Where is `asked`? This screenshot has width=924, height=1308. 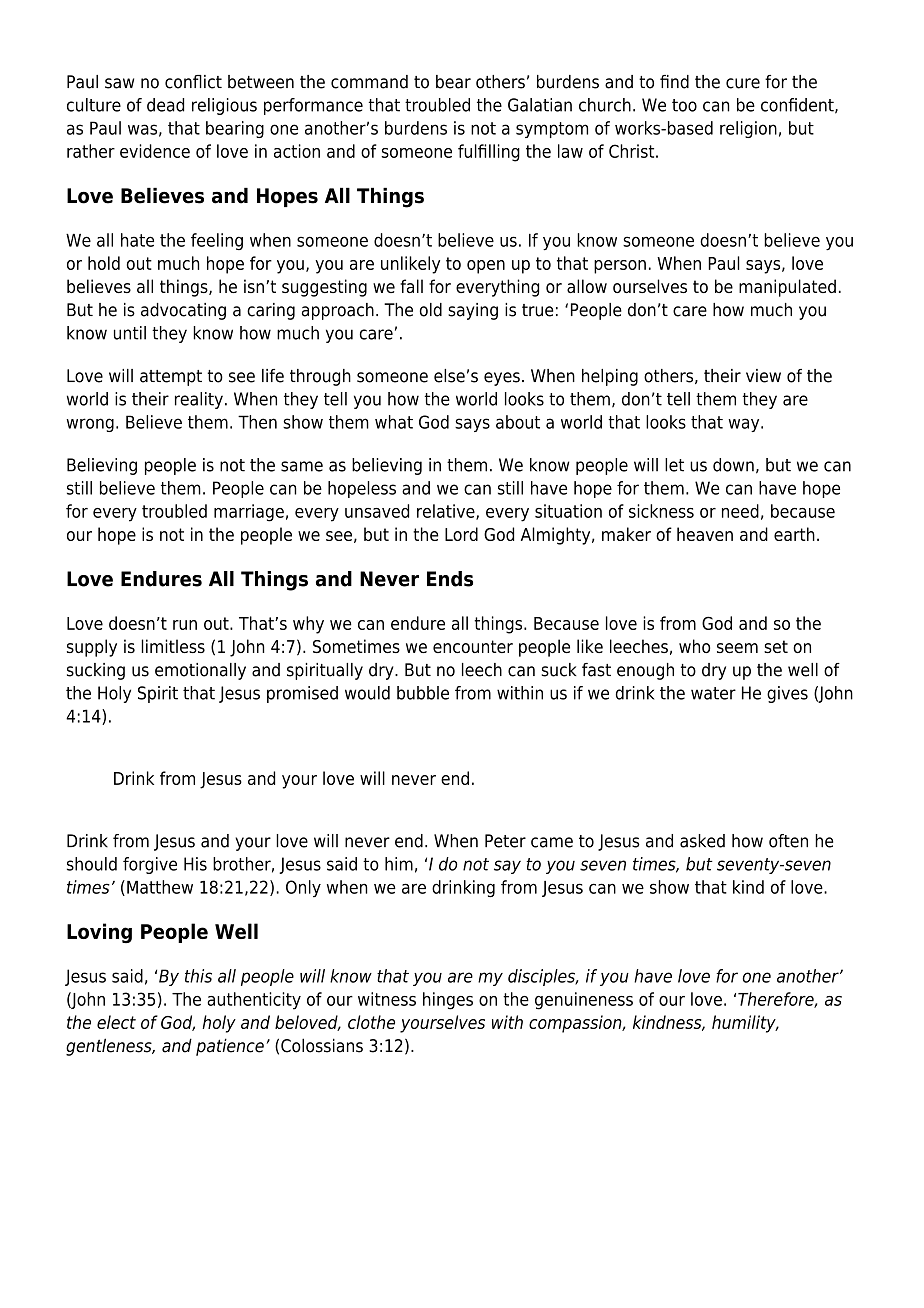 asked is located at coordinates (702, 841).
